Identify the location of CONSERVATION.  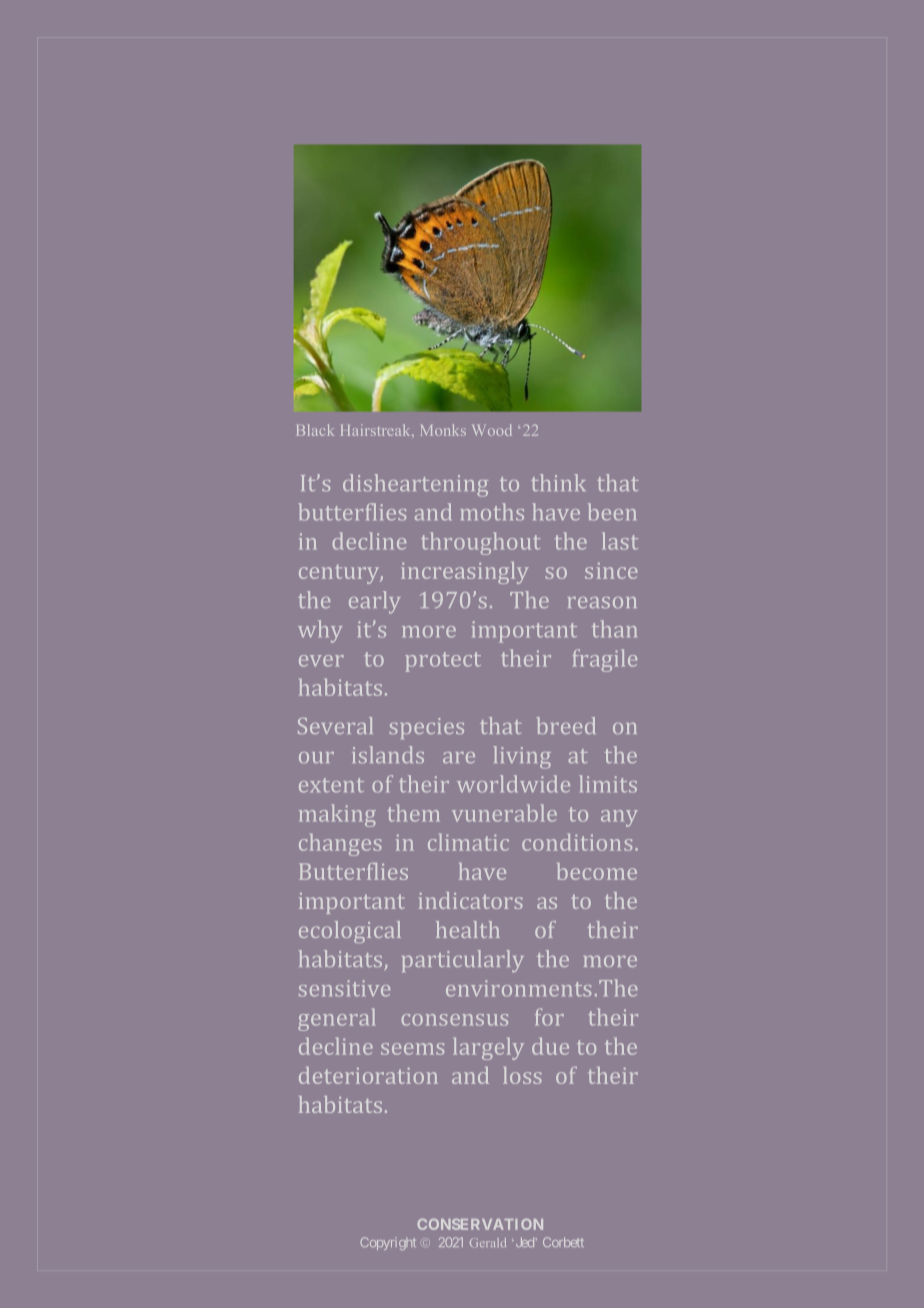
(480, 1224).
